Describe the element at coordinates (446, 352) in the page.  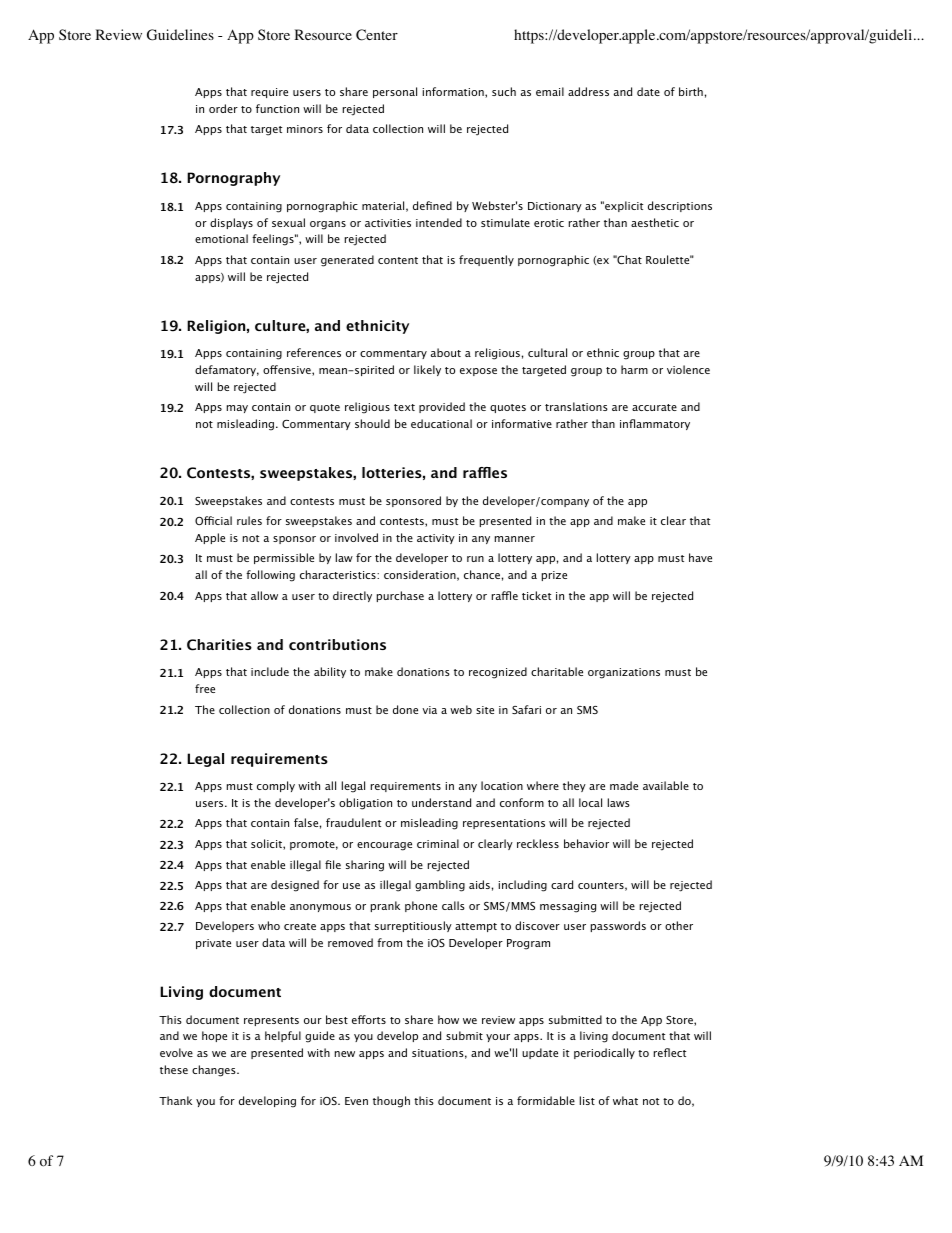
I see `about` at that location.
